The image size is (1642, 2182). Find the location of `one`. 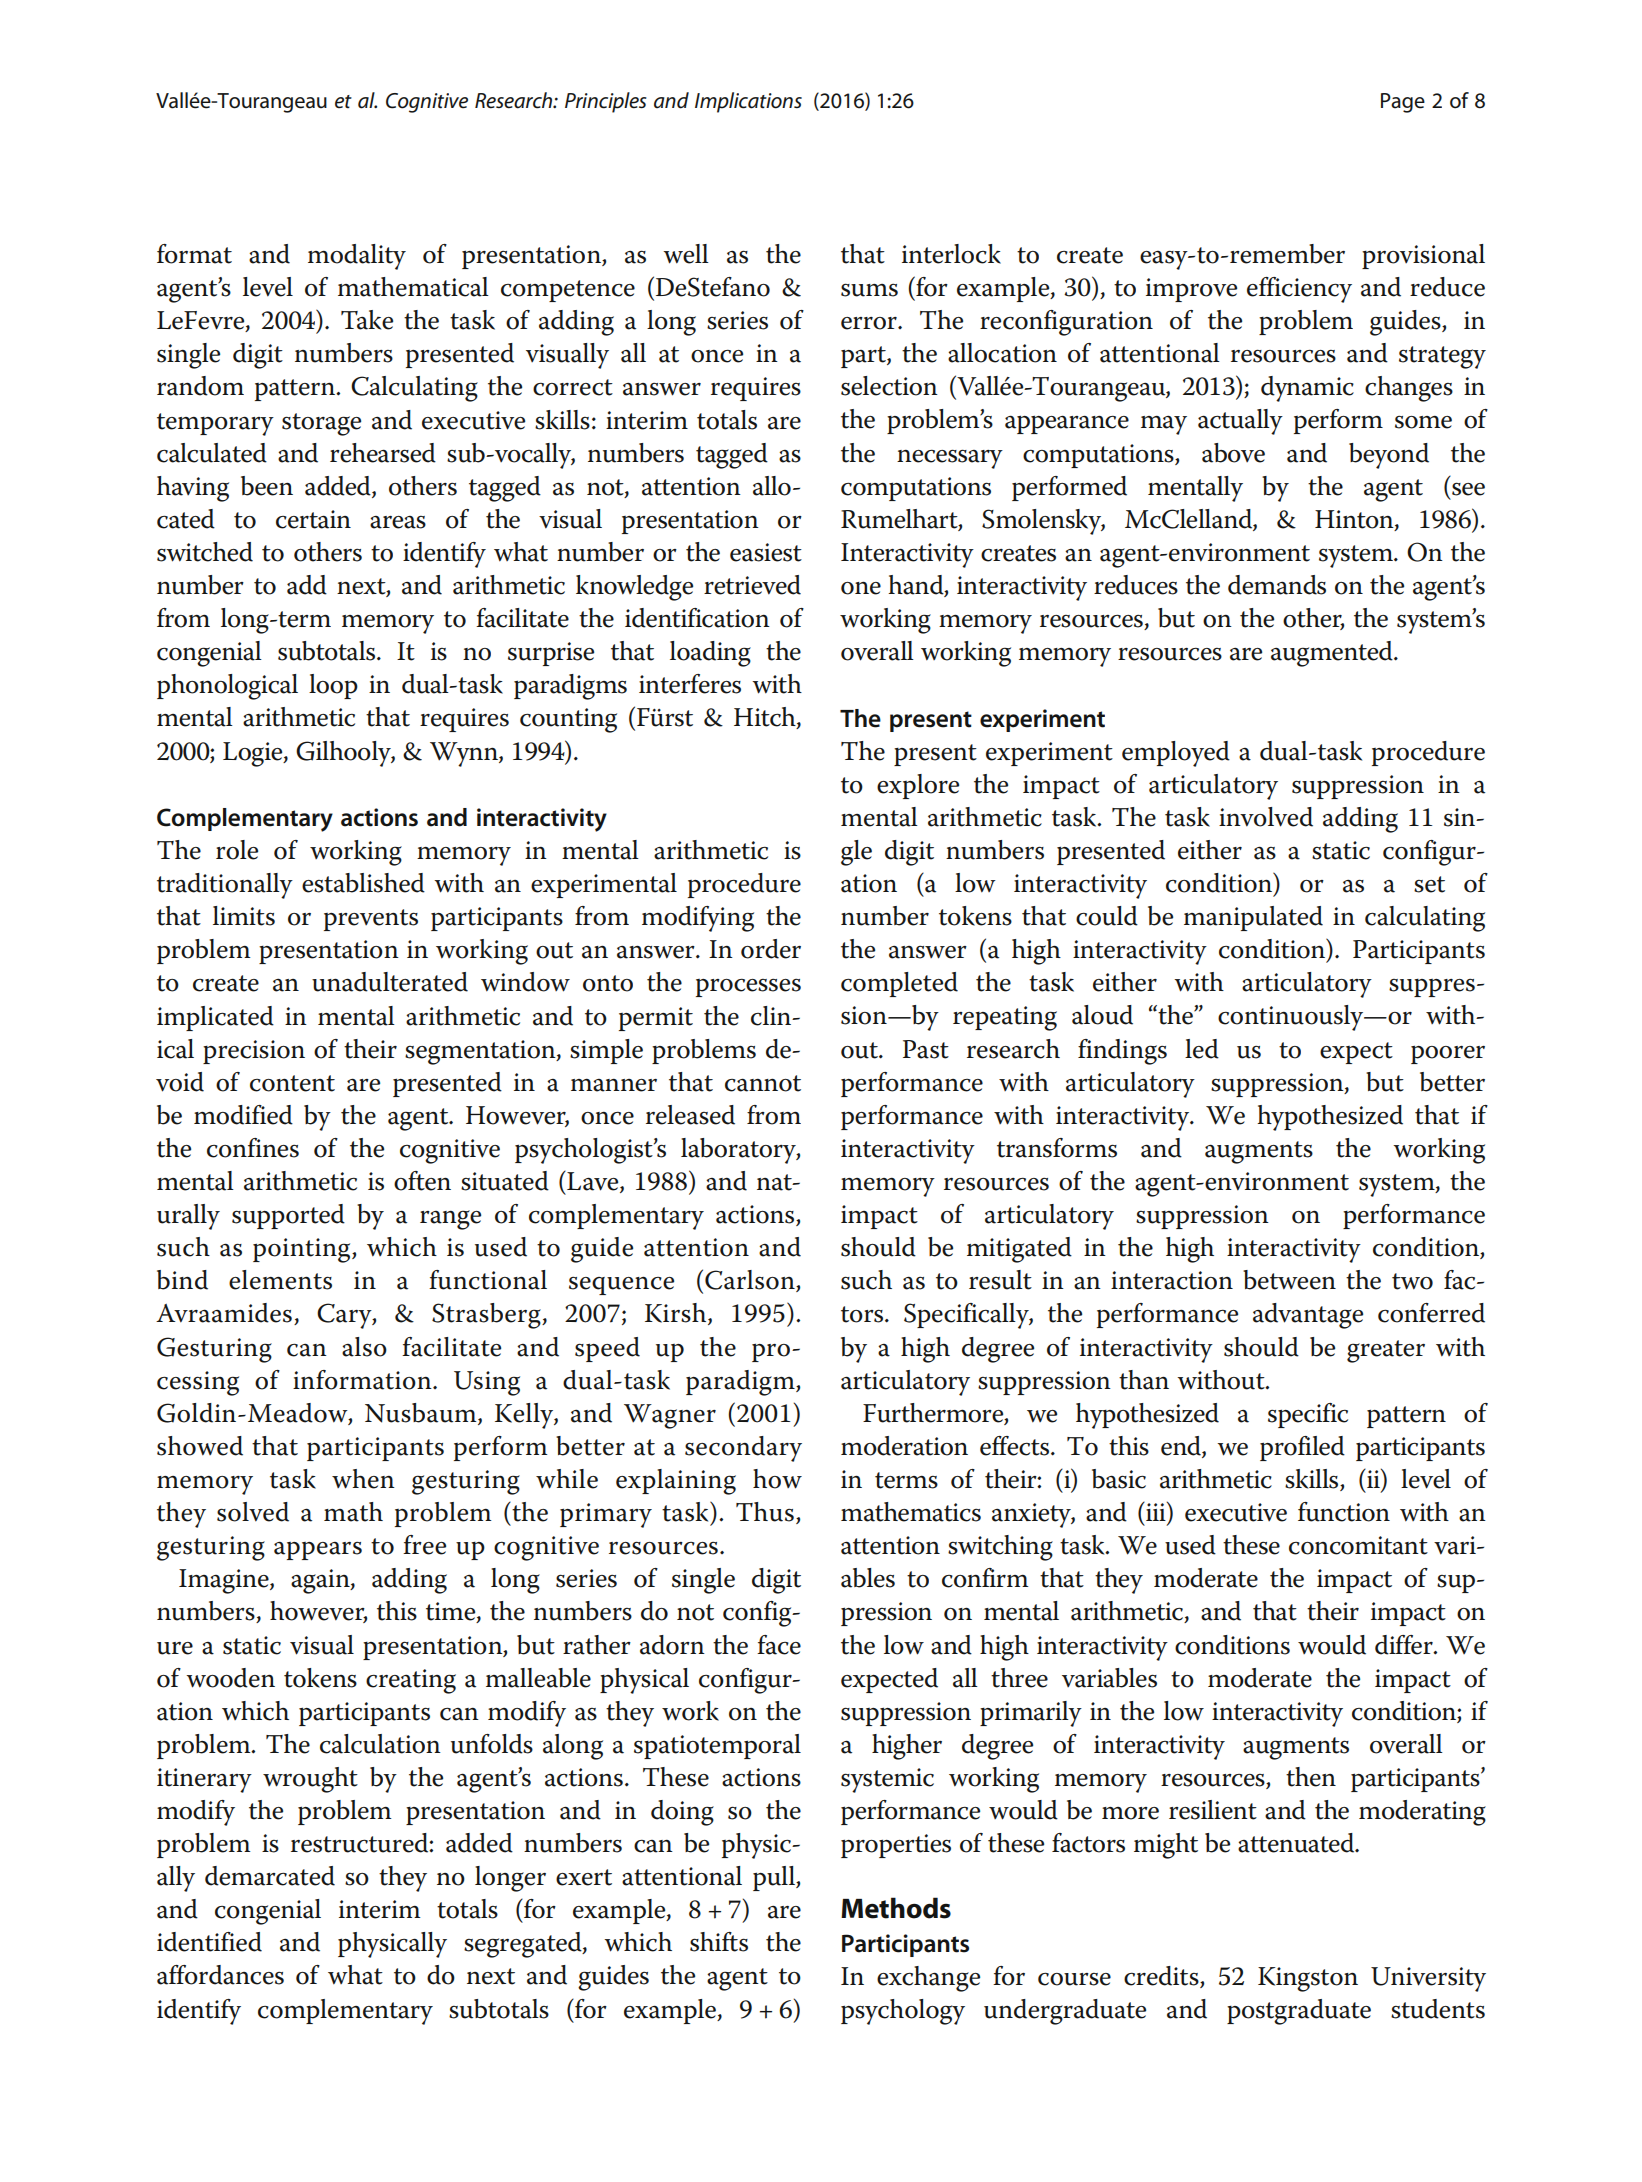

one is located at coordinates (861, 588).
